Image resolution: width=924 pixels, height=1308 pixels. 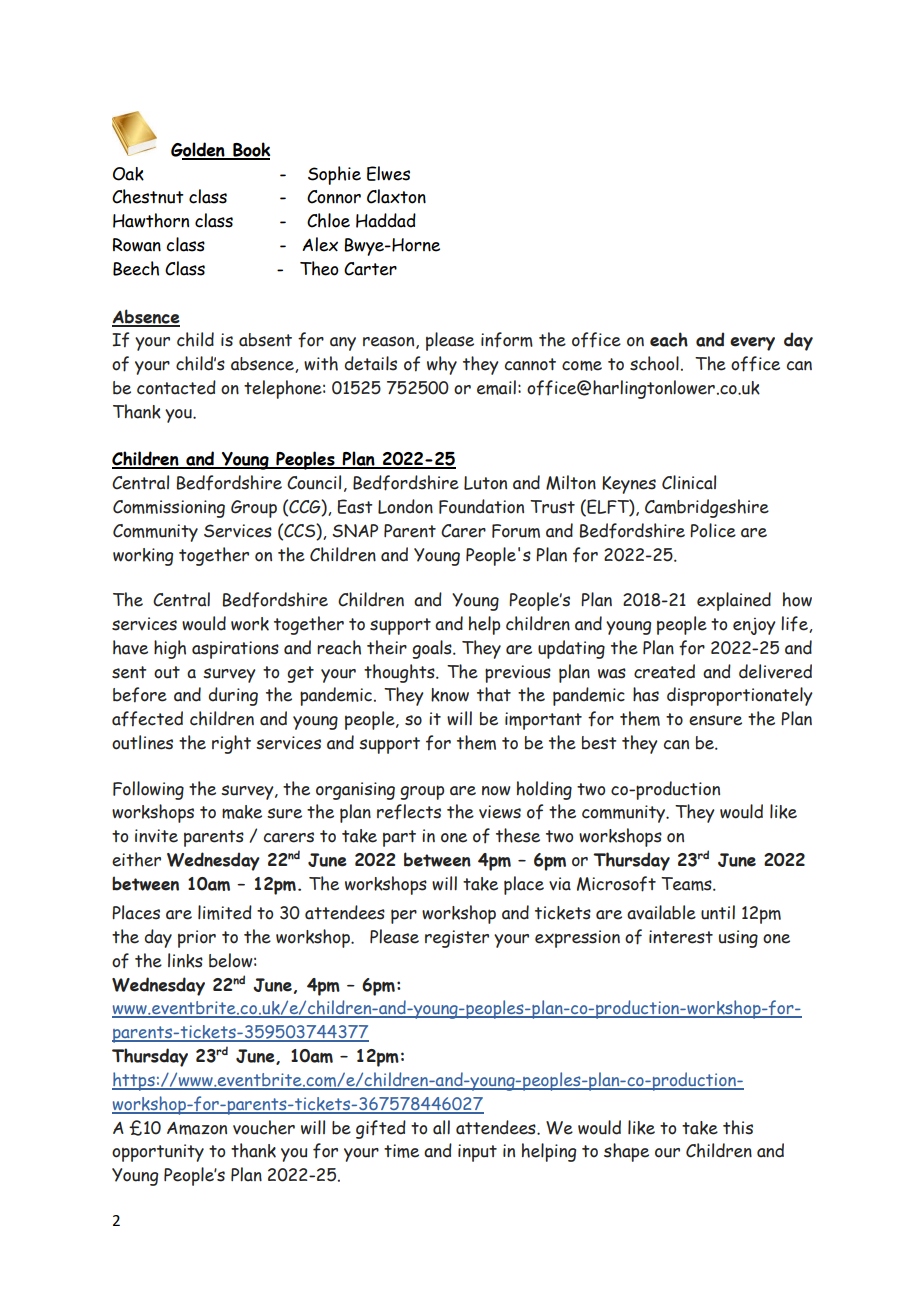 I want to click on enjoy, so click(x=754, y=626).
